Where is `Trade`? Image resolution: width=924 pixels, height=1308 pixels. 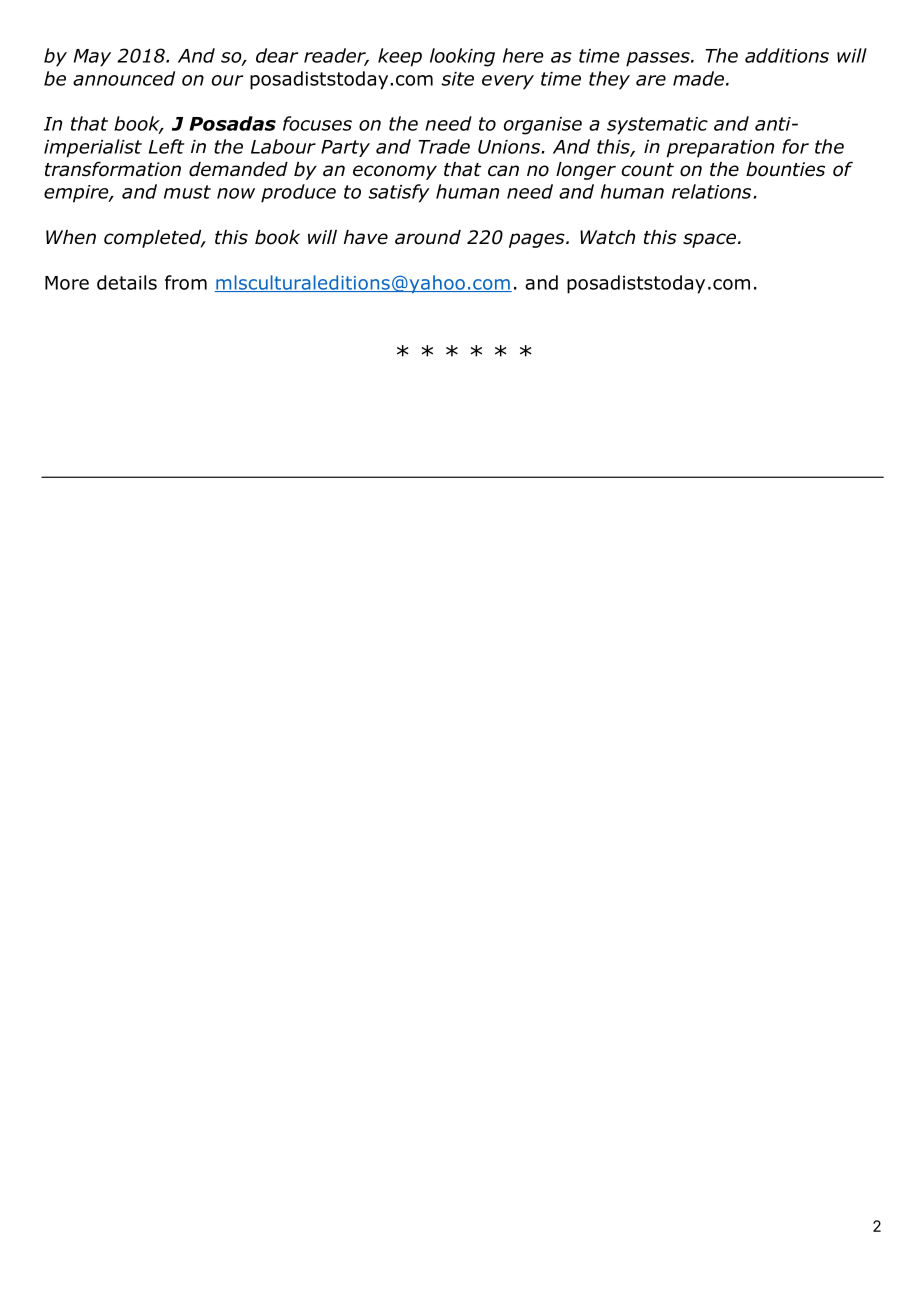
Trade is located at coordinates (444, 146).
